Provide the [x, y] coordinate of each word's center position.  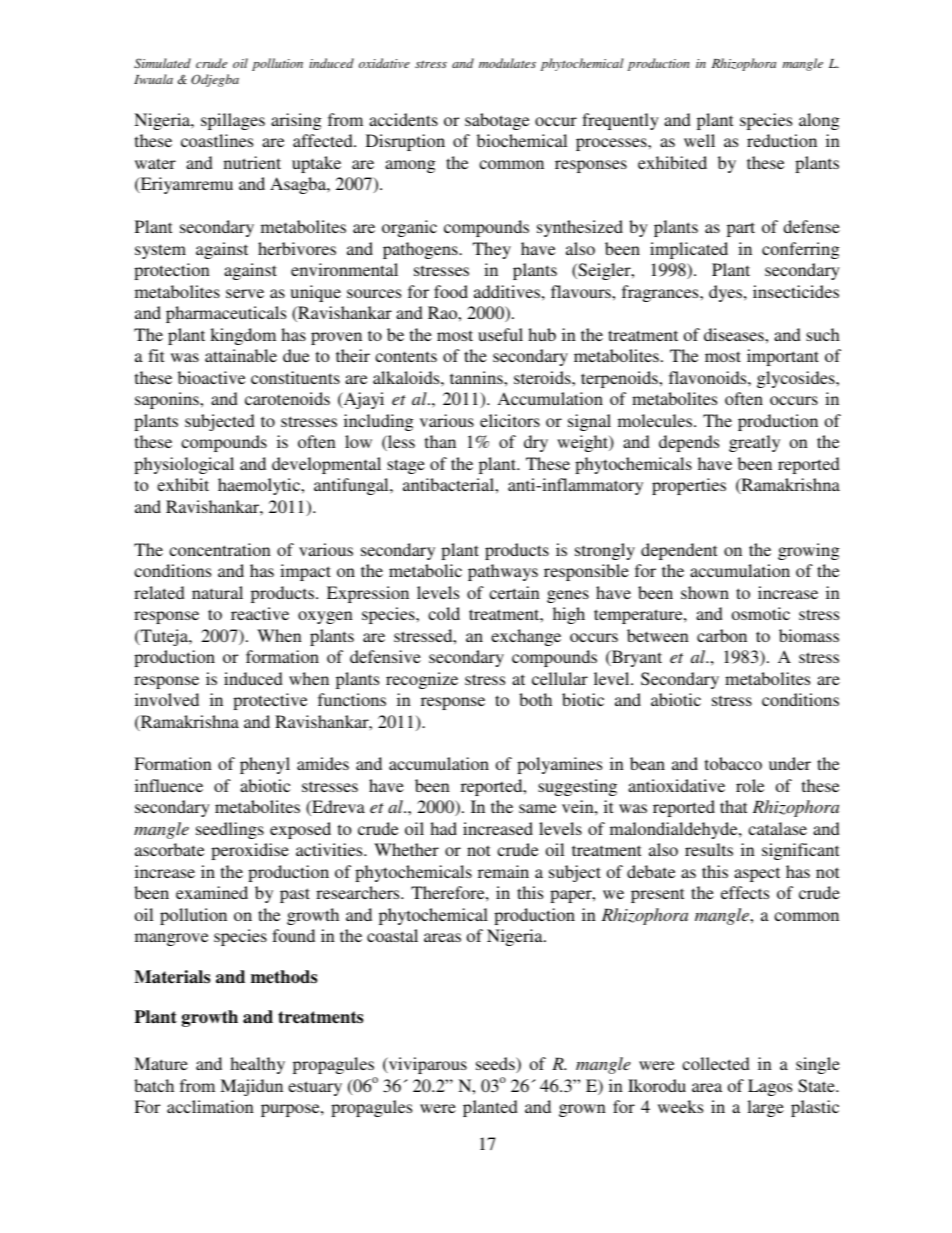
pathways [503, 572]
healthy [257, 1065]
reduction [782, 140]
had [443, 828]
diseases [735, 334]
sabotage [497, 121]
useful [500, 334]
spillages [233, 121]
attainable [241, 355]
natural [217, 592]
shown [705, 592]
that [733, 806]
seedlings [230, 830]
